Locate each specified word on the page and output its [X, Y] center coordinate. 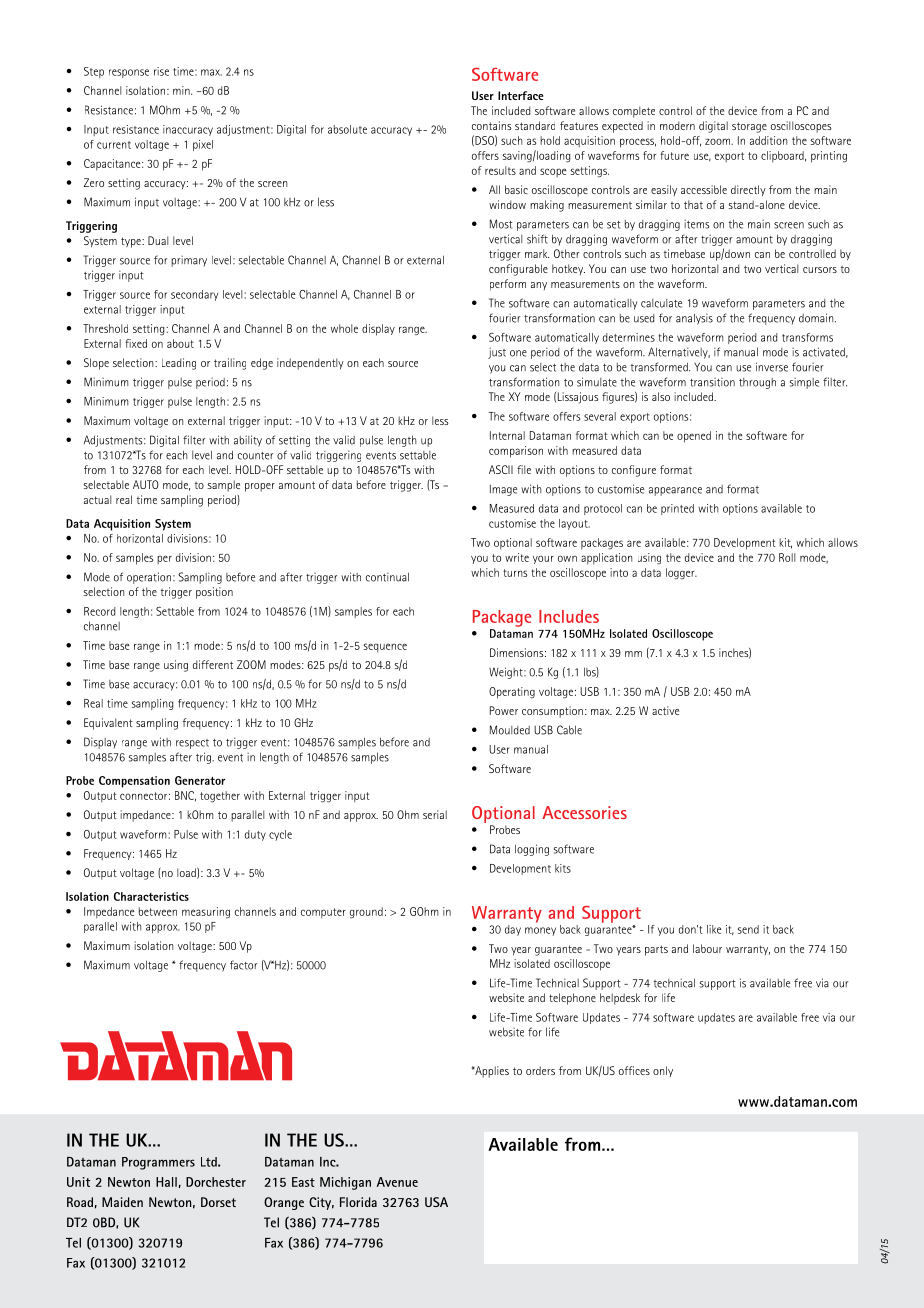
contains [492, 125]
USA [436, 1202]
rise [161, 71]
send [748, 929]
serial [435, 814]
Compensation [134, 782]
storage [749, 127]
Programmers [158, 1163]
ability [248, 441]
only [663, 1071]
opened [694, 437]
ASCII [501, 469]
